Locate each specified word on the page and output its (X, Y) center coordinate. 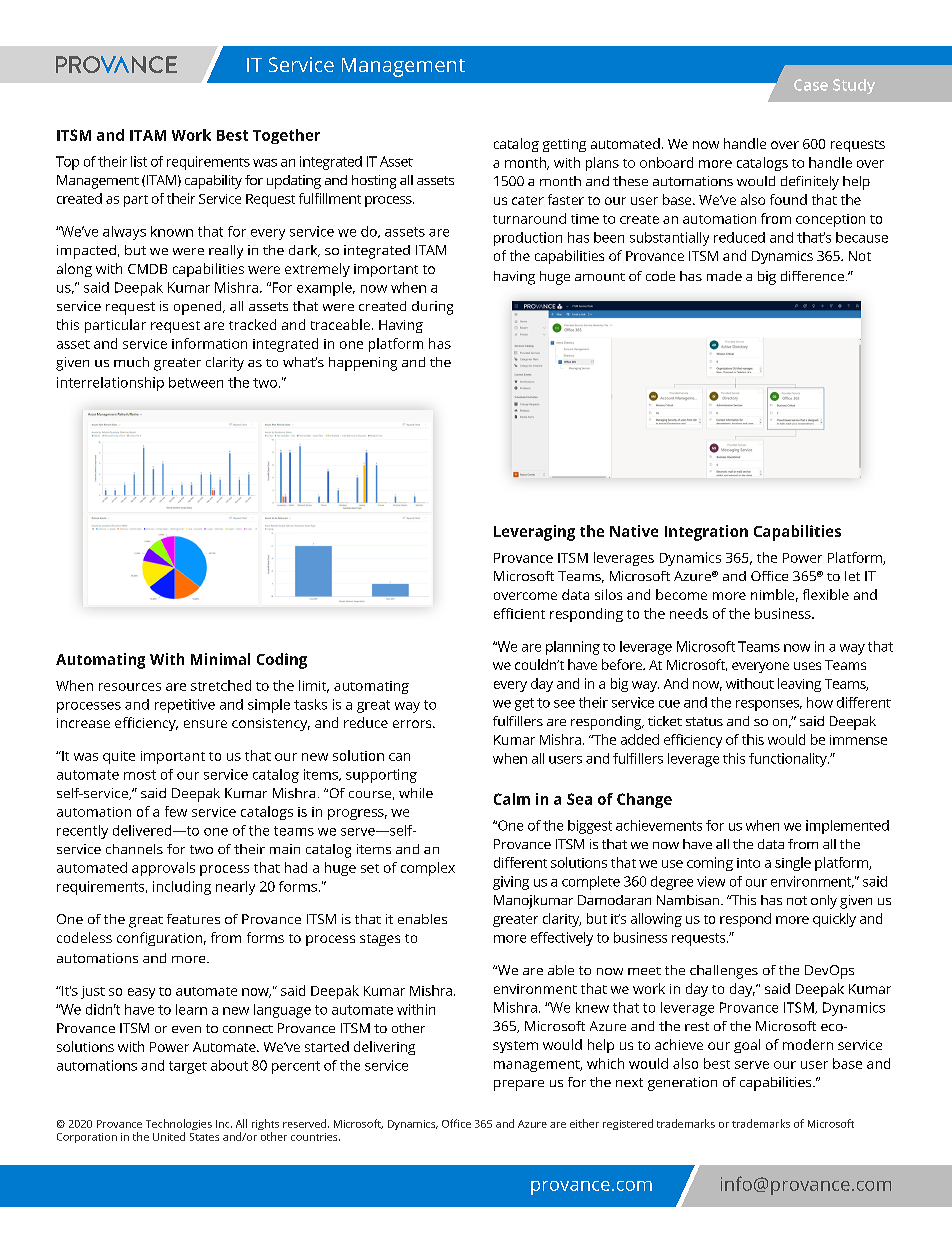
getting (564, 145)
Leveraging (534, 533)
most (140, 775)
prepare (519, 1085)
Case (811, 85)
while (416, 793)
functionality (789, 760)
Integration (706, 533)
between (196, 382)
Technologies (179, 1126)
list (139, 161)
